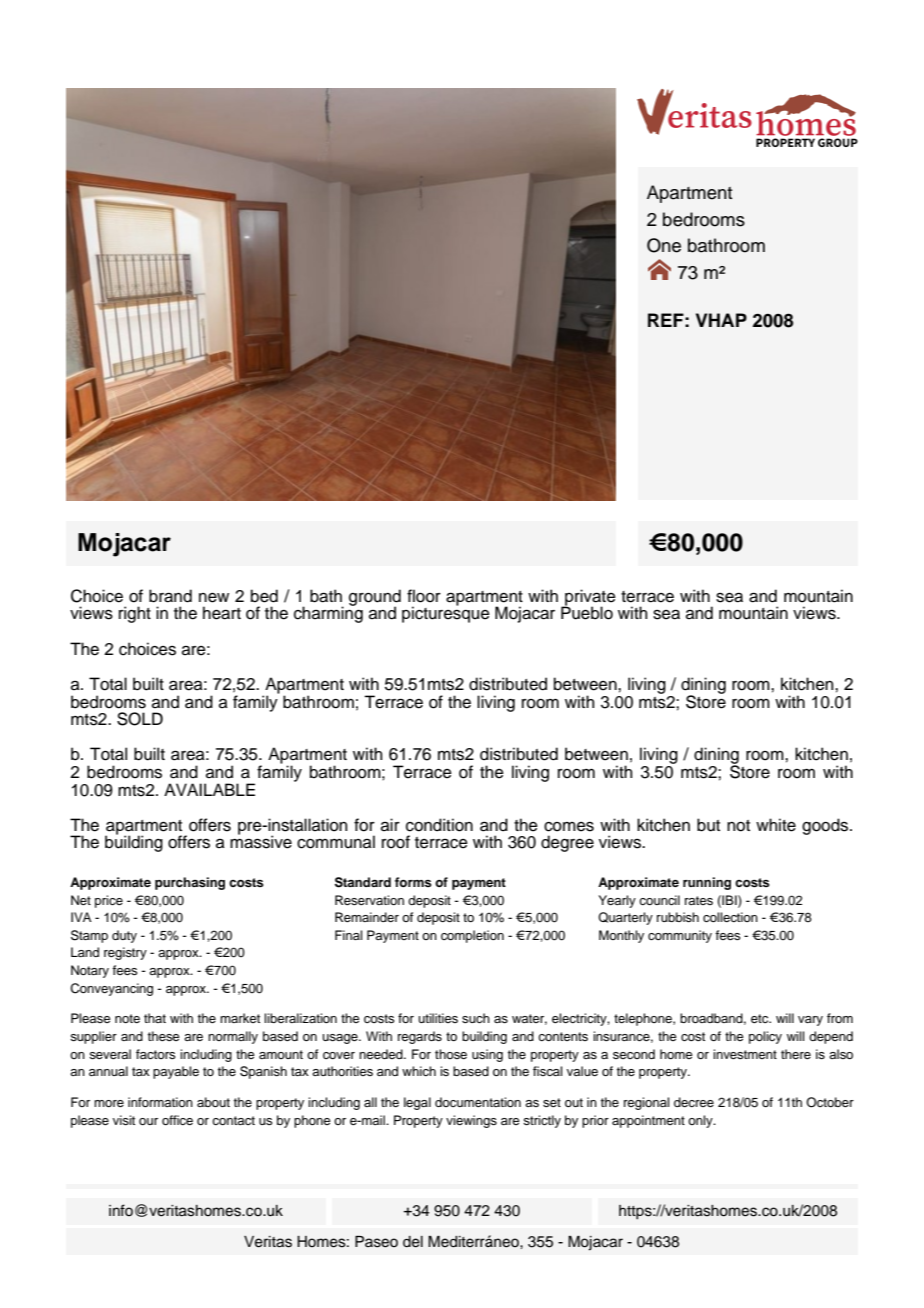 Image resolution: width=924 pixels, height=1308 pixels. What do you see at coordinates (135, 614) in the document?
I see `right` at bounding box center [135, 614].
